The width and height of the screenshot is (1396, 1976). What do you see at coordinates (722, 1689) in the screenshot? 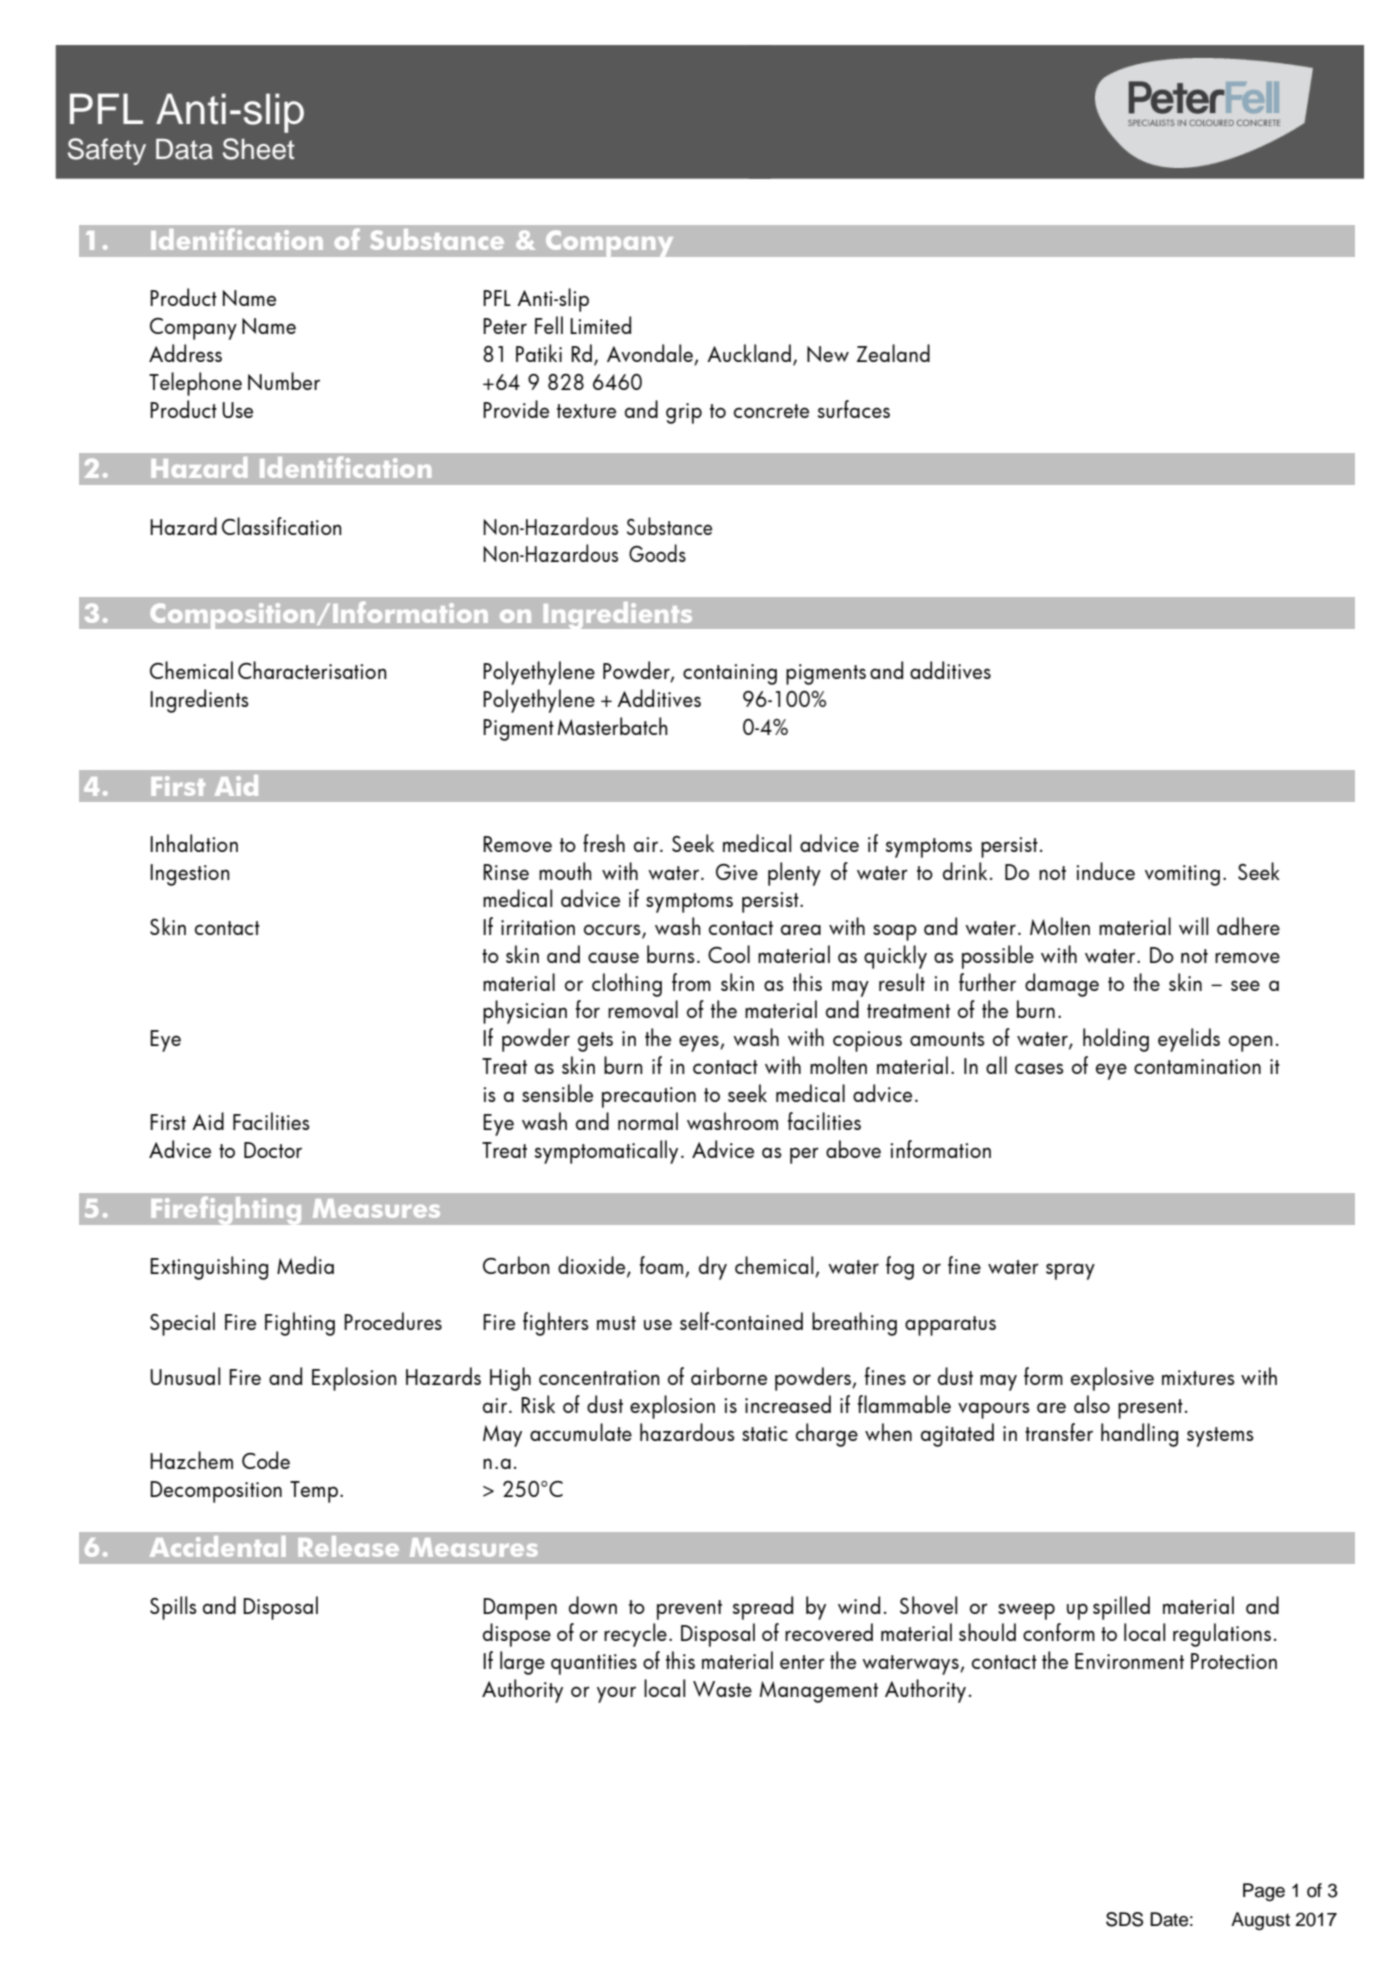
I see `Waste` at bounding box center [722, 1689].
